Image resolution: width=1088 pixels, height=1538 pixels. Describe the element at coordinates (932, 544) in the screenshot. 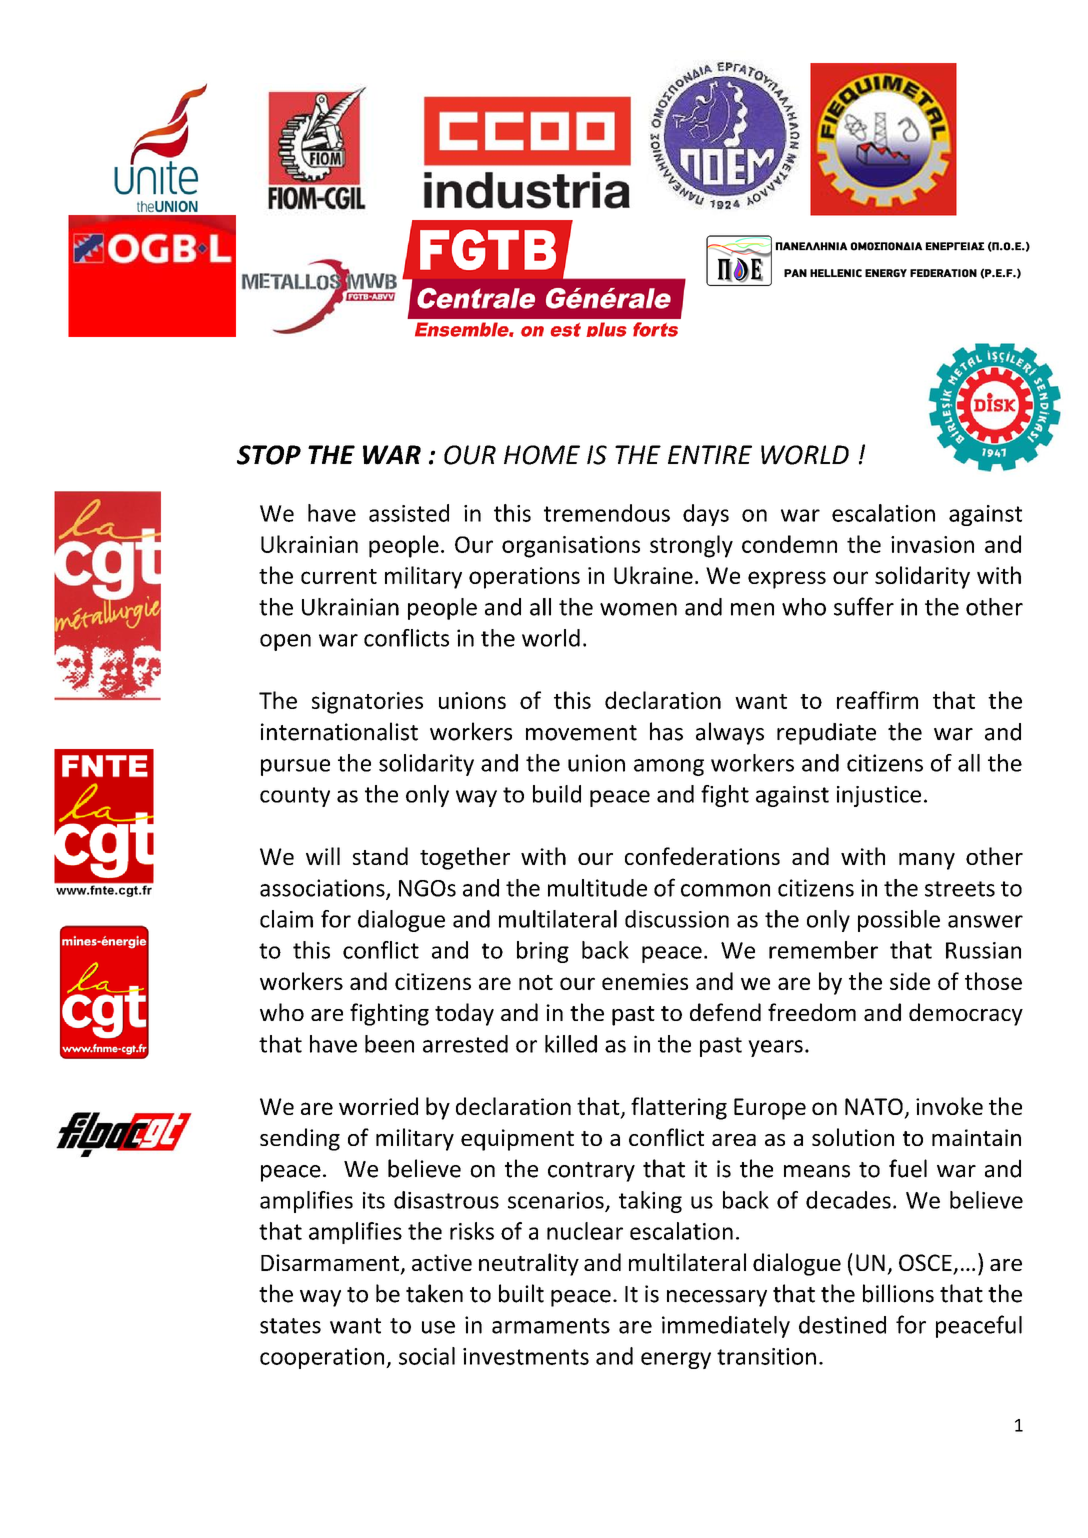

I see `invasion` at that location.
